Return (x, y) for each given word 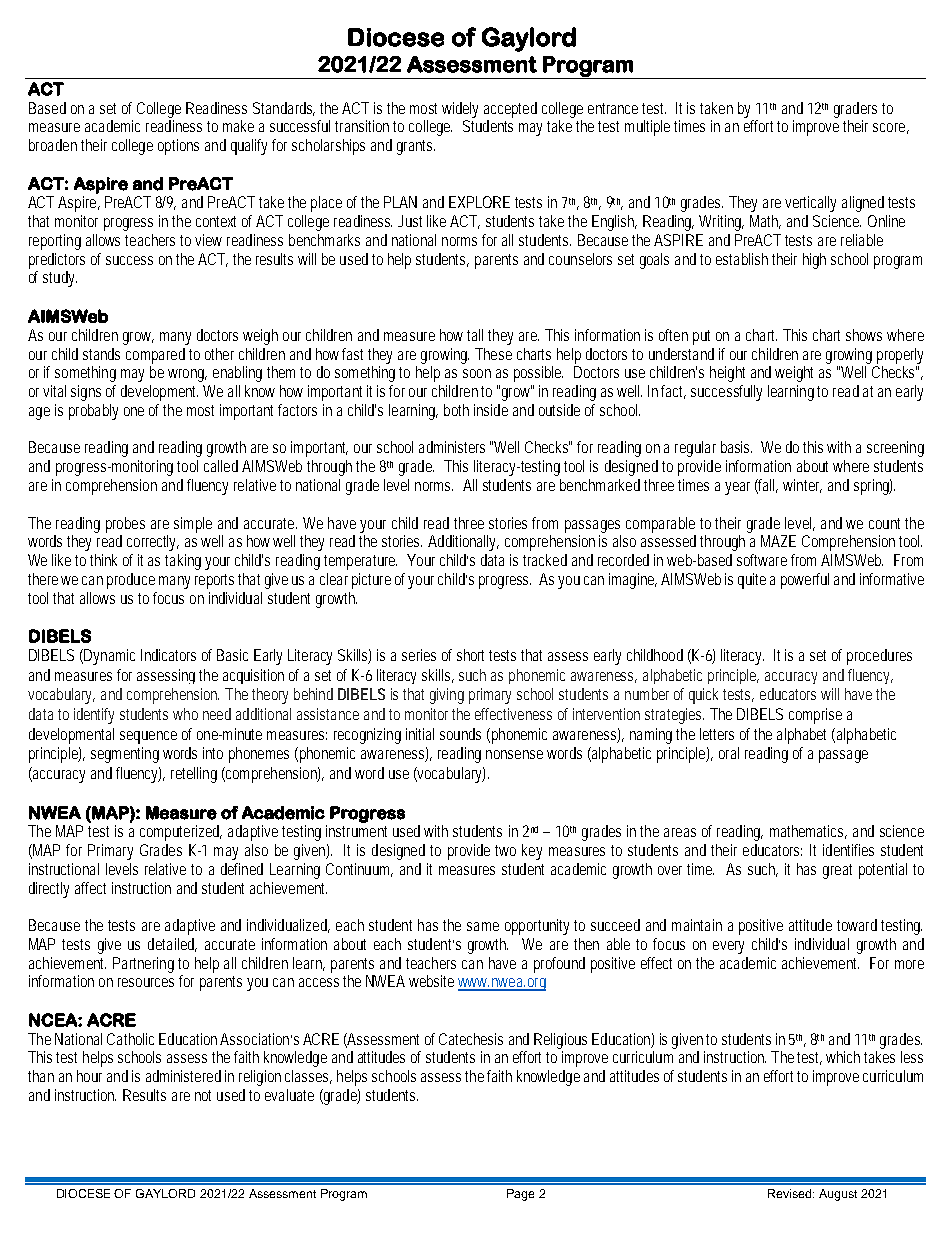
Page (520, 1195)
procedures (879, 657)
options (178, 147)
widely (460, 110)
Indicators (168, 655)
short (473, 655)
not (203, 1095)
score (891, 128)
